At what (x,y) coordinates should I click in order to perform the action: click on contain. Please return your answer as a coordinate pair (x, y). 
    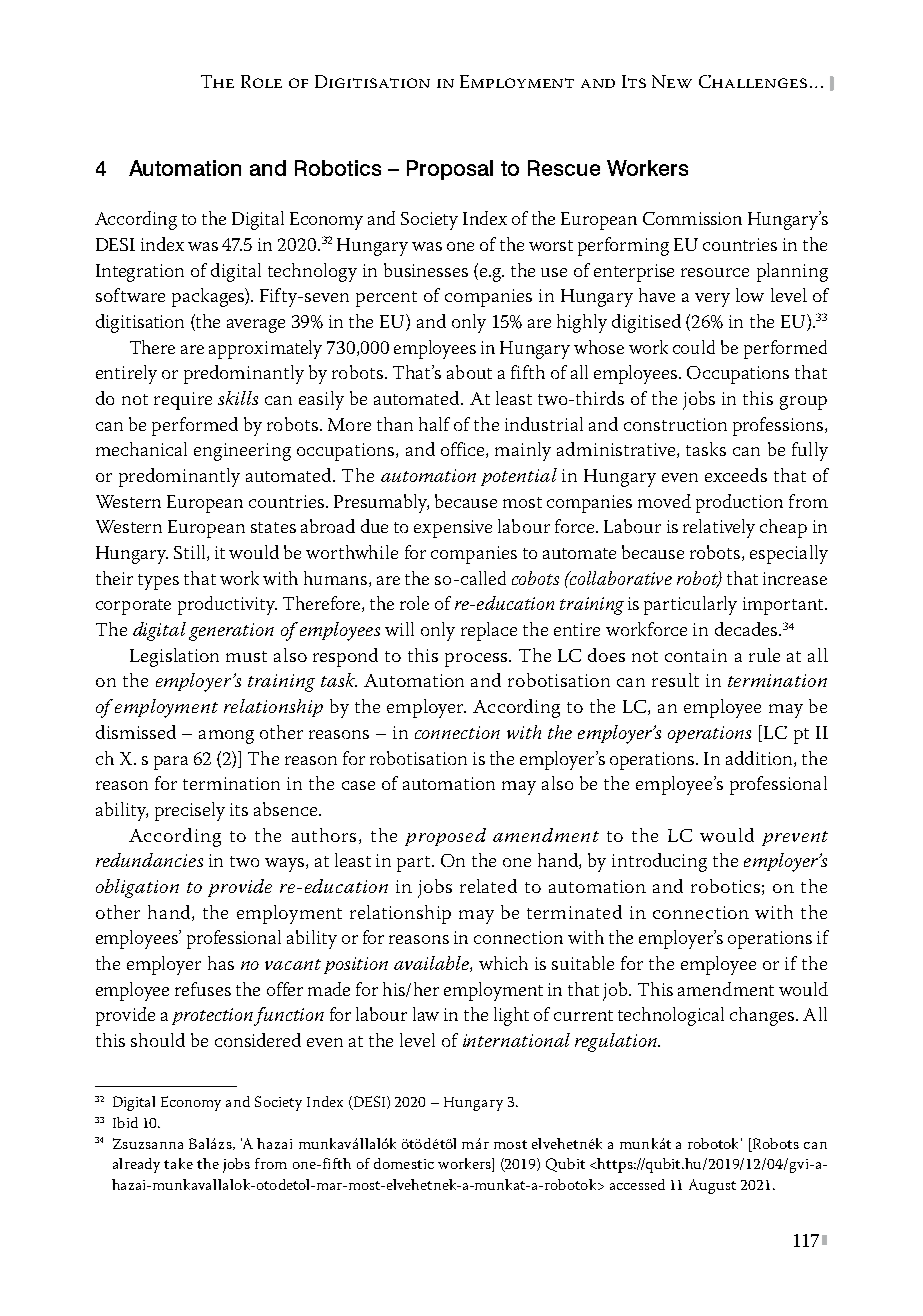
    Looking at the image, I should click on (696, 655).
